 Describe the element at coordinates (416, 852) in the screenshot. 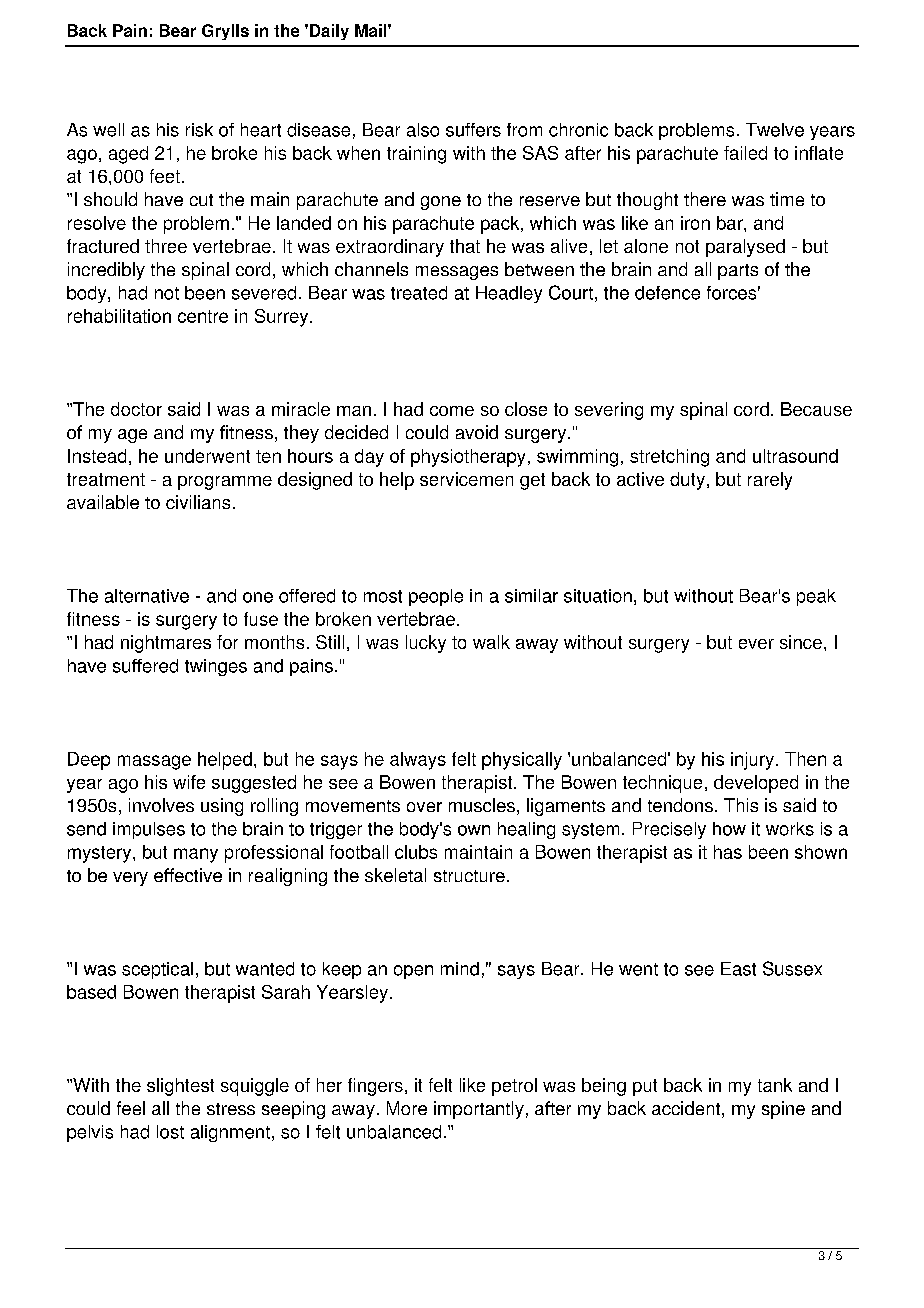

I see `clubs` at that location.
